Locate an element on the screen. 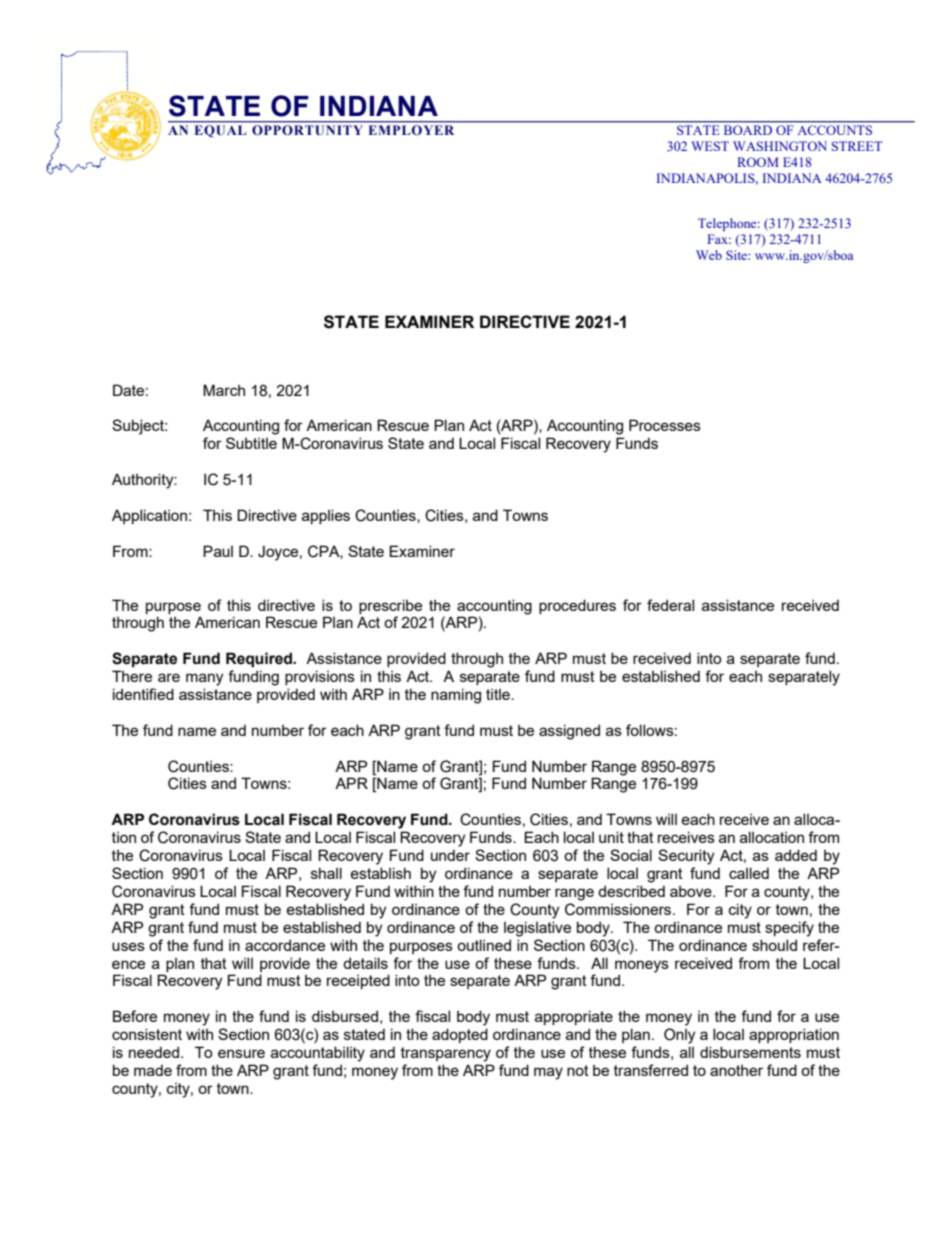  Processes is located at coordinates (665, 425).
